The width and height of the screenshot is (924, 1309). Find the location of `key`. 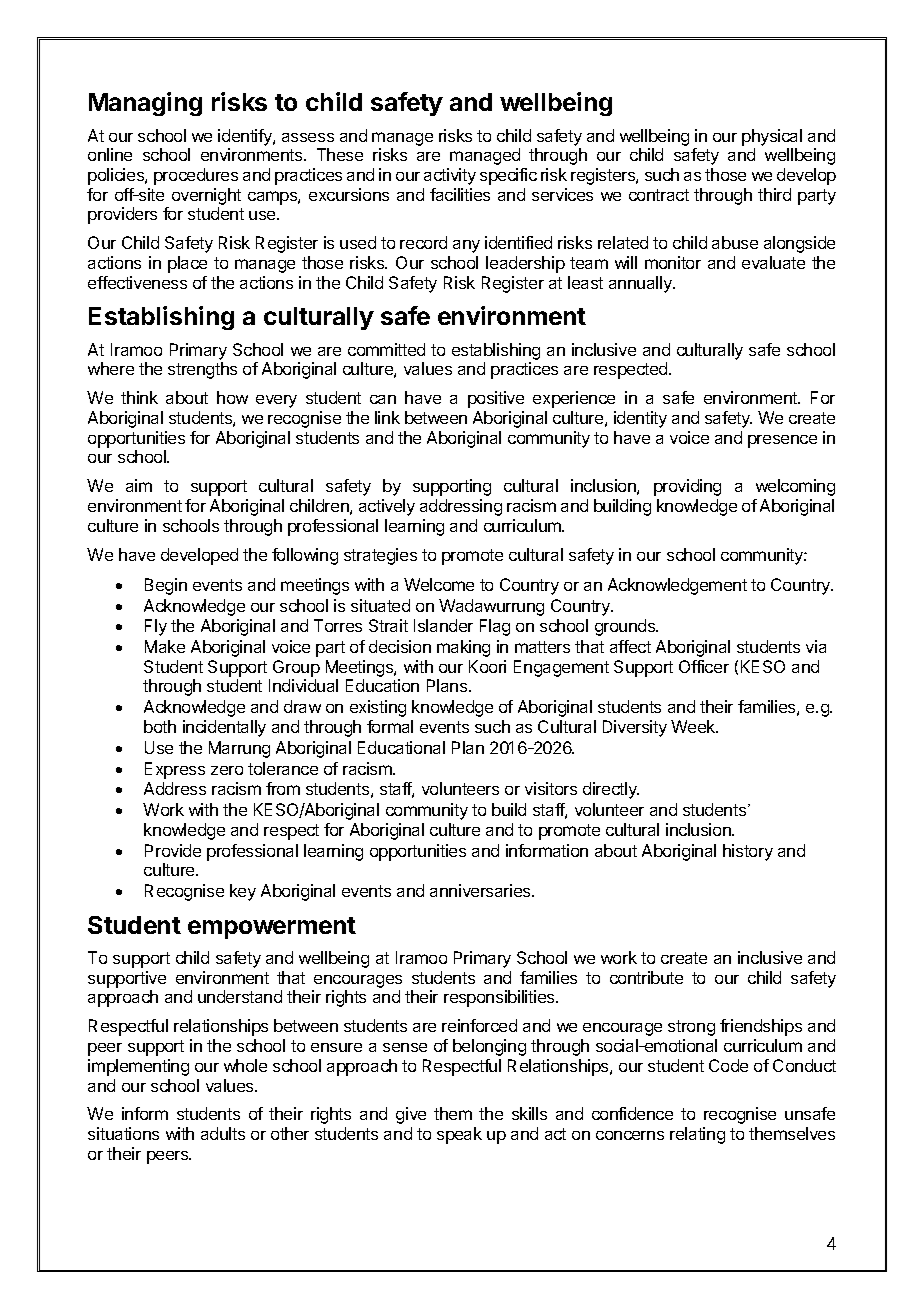

key is located at coordinates (243, 892).
